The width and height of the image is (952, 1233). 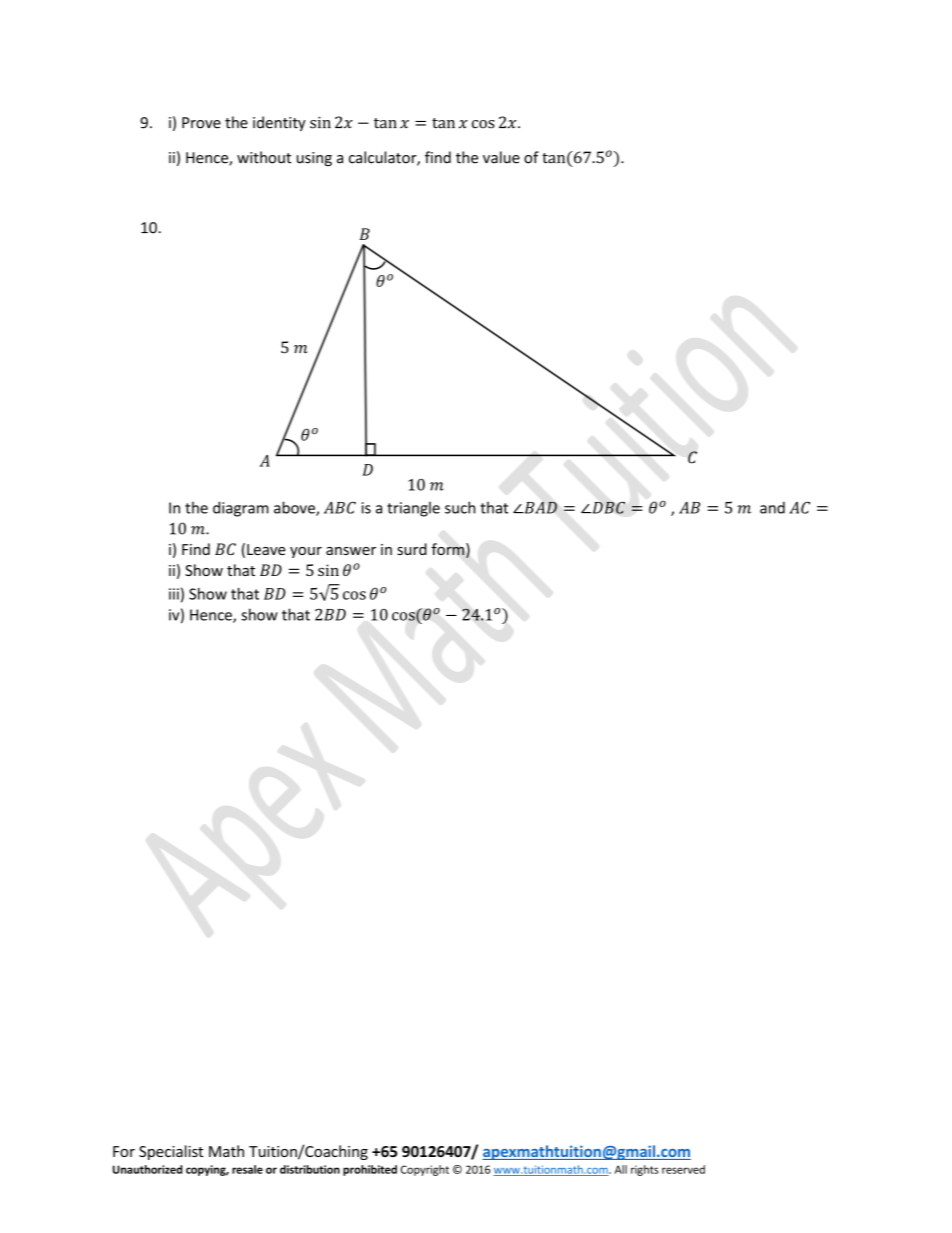 What do you see at coordinates (174, 594) in the image?
I see `iii` at bounding box center [174, 594].
